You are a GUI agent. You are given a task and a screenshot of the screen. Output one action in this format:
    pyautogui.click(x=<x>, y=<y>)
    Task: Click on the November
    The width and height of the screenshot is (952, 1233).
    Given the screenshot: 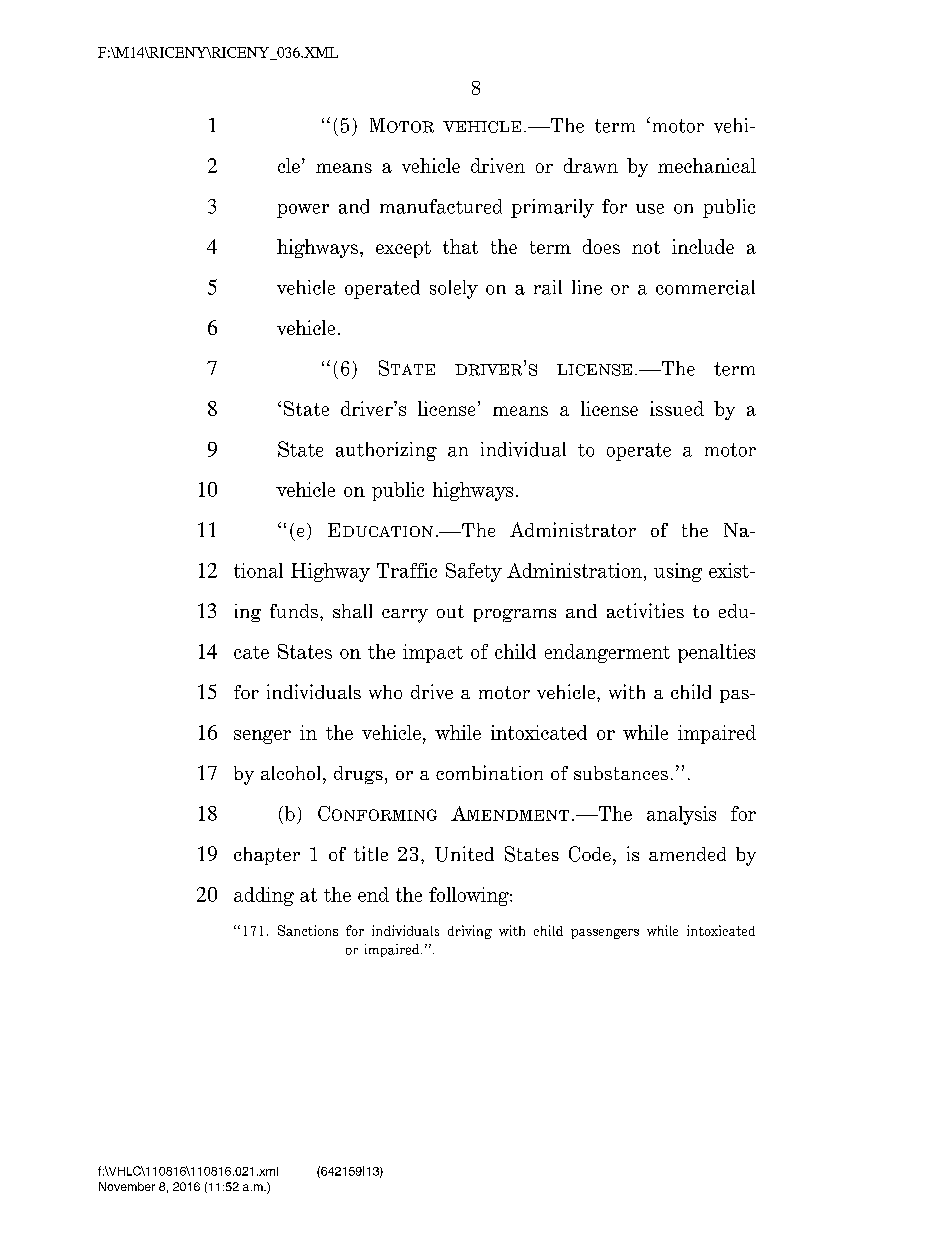 What is the action you would take?
    pyautogui.click(x=127, y=1186)
